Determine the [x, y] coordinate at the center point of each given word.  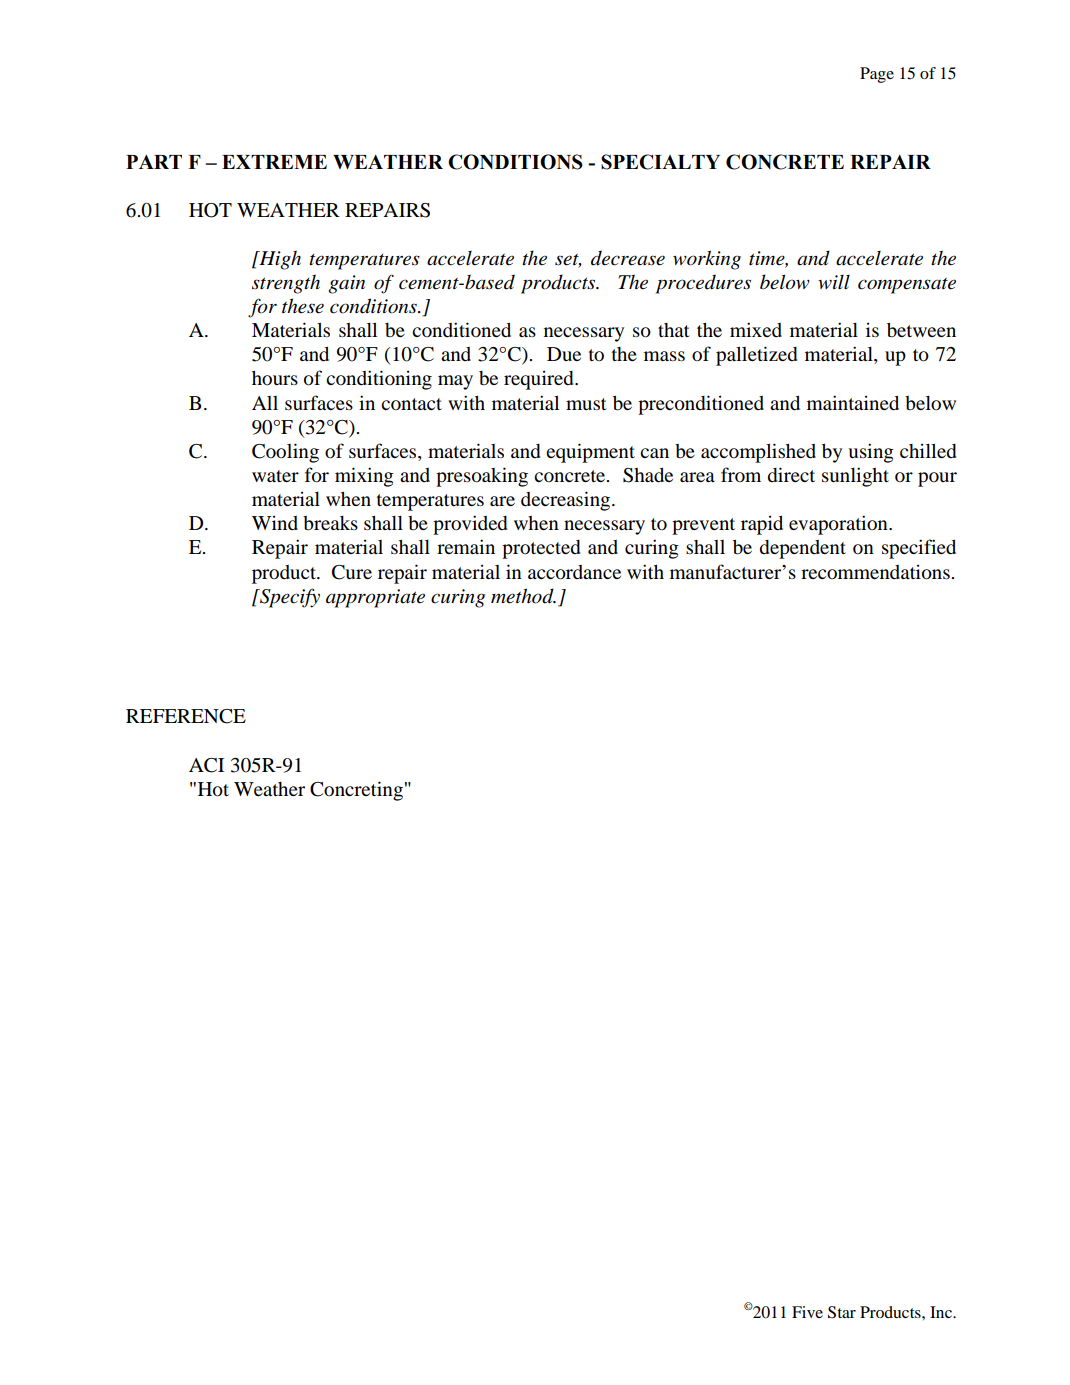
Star [842, 1312]
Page [877, 75]
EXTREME [274, 162]
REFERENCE [186, 716]
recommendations [876, 572]
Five [807, 1312]
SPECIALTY [660, 162]
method [523, 596]
